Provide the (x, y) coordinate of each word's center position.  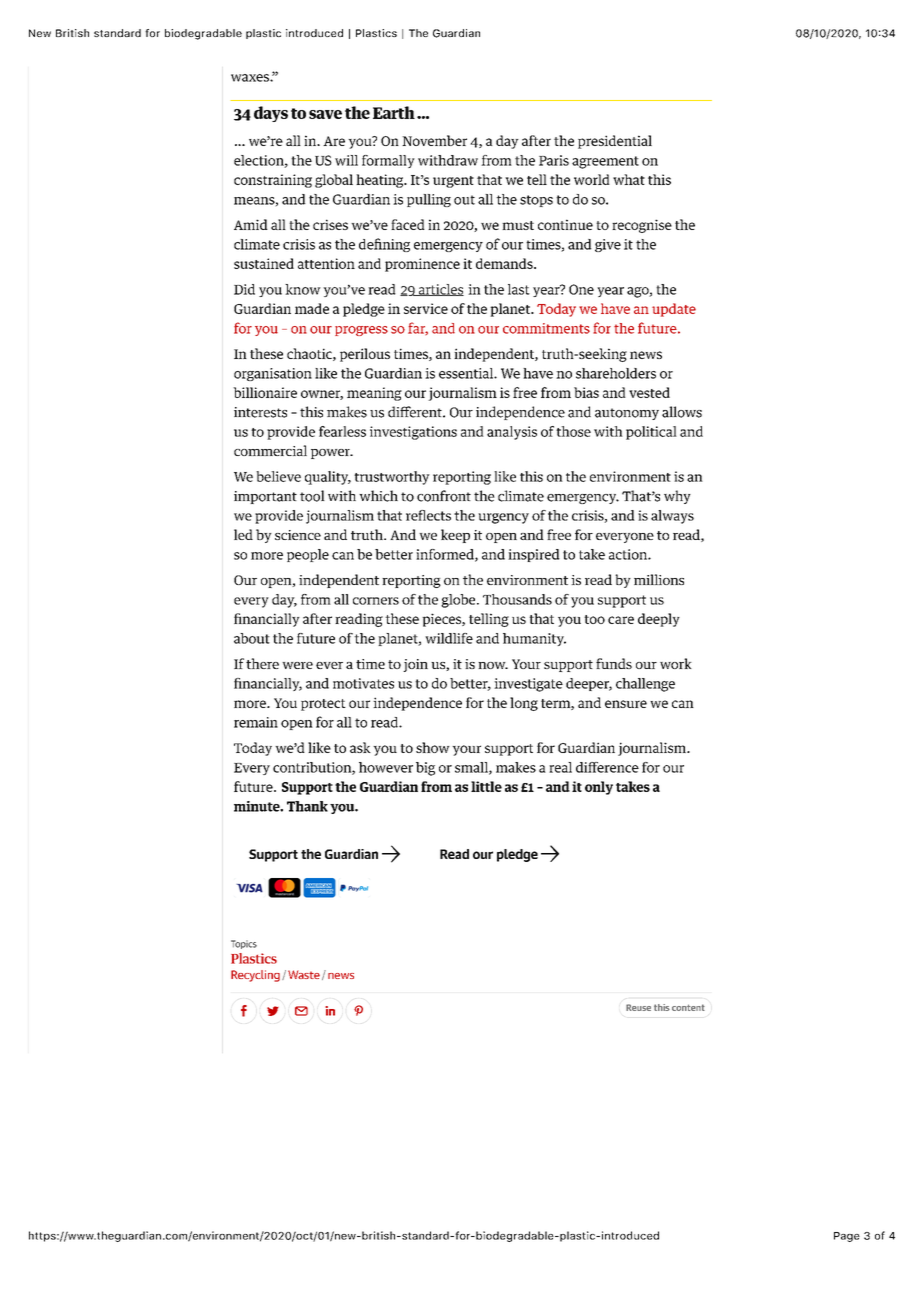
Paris (554, 160)
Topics (244, 944)
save (325, 114)
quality (328, 478)
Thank (307, 806)
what (629, 179)
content (688, 1007)
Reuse (638, 1007)
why (677, 497)
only (599, 788)
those (573, 431)
